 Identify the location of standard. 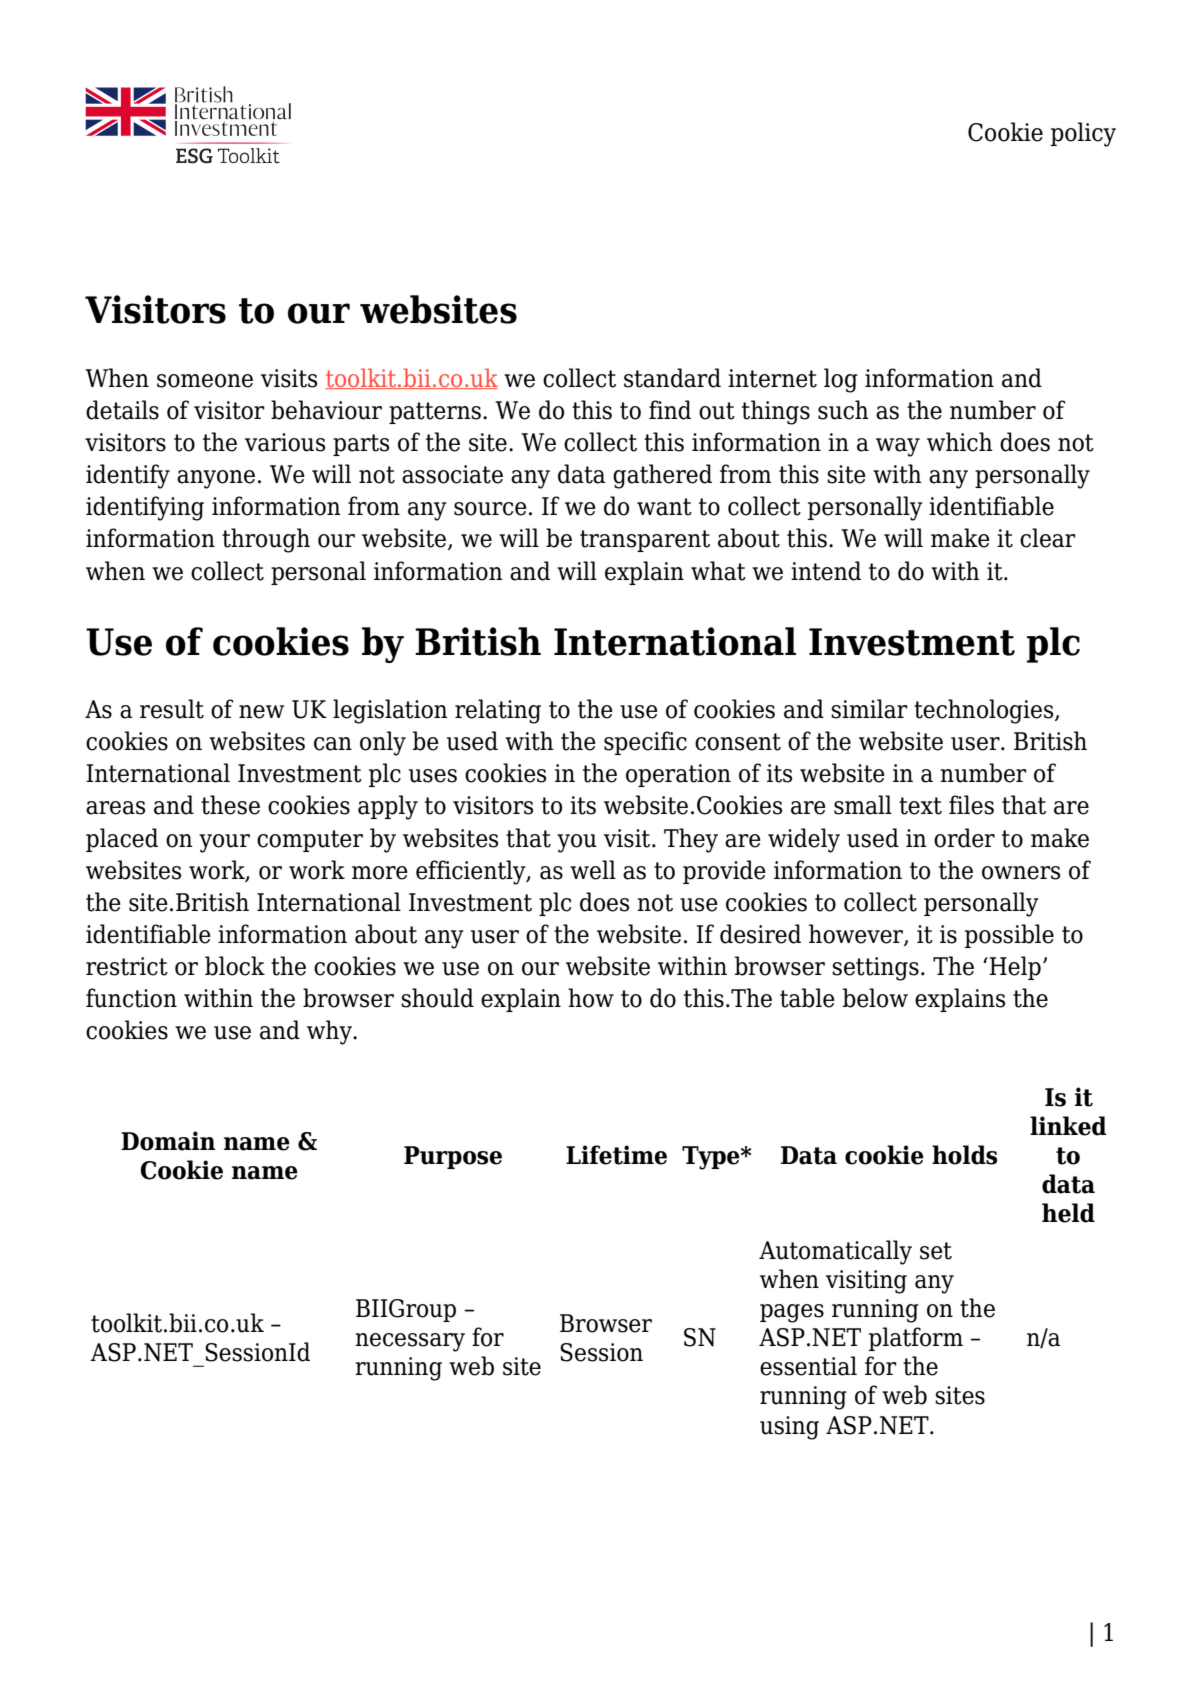
(672, 378).
